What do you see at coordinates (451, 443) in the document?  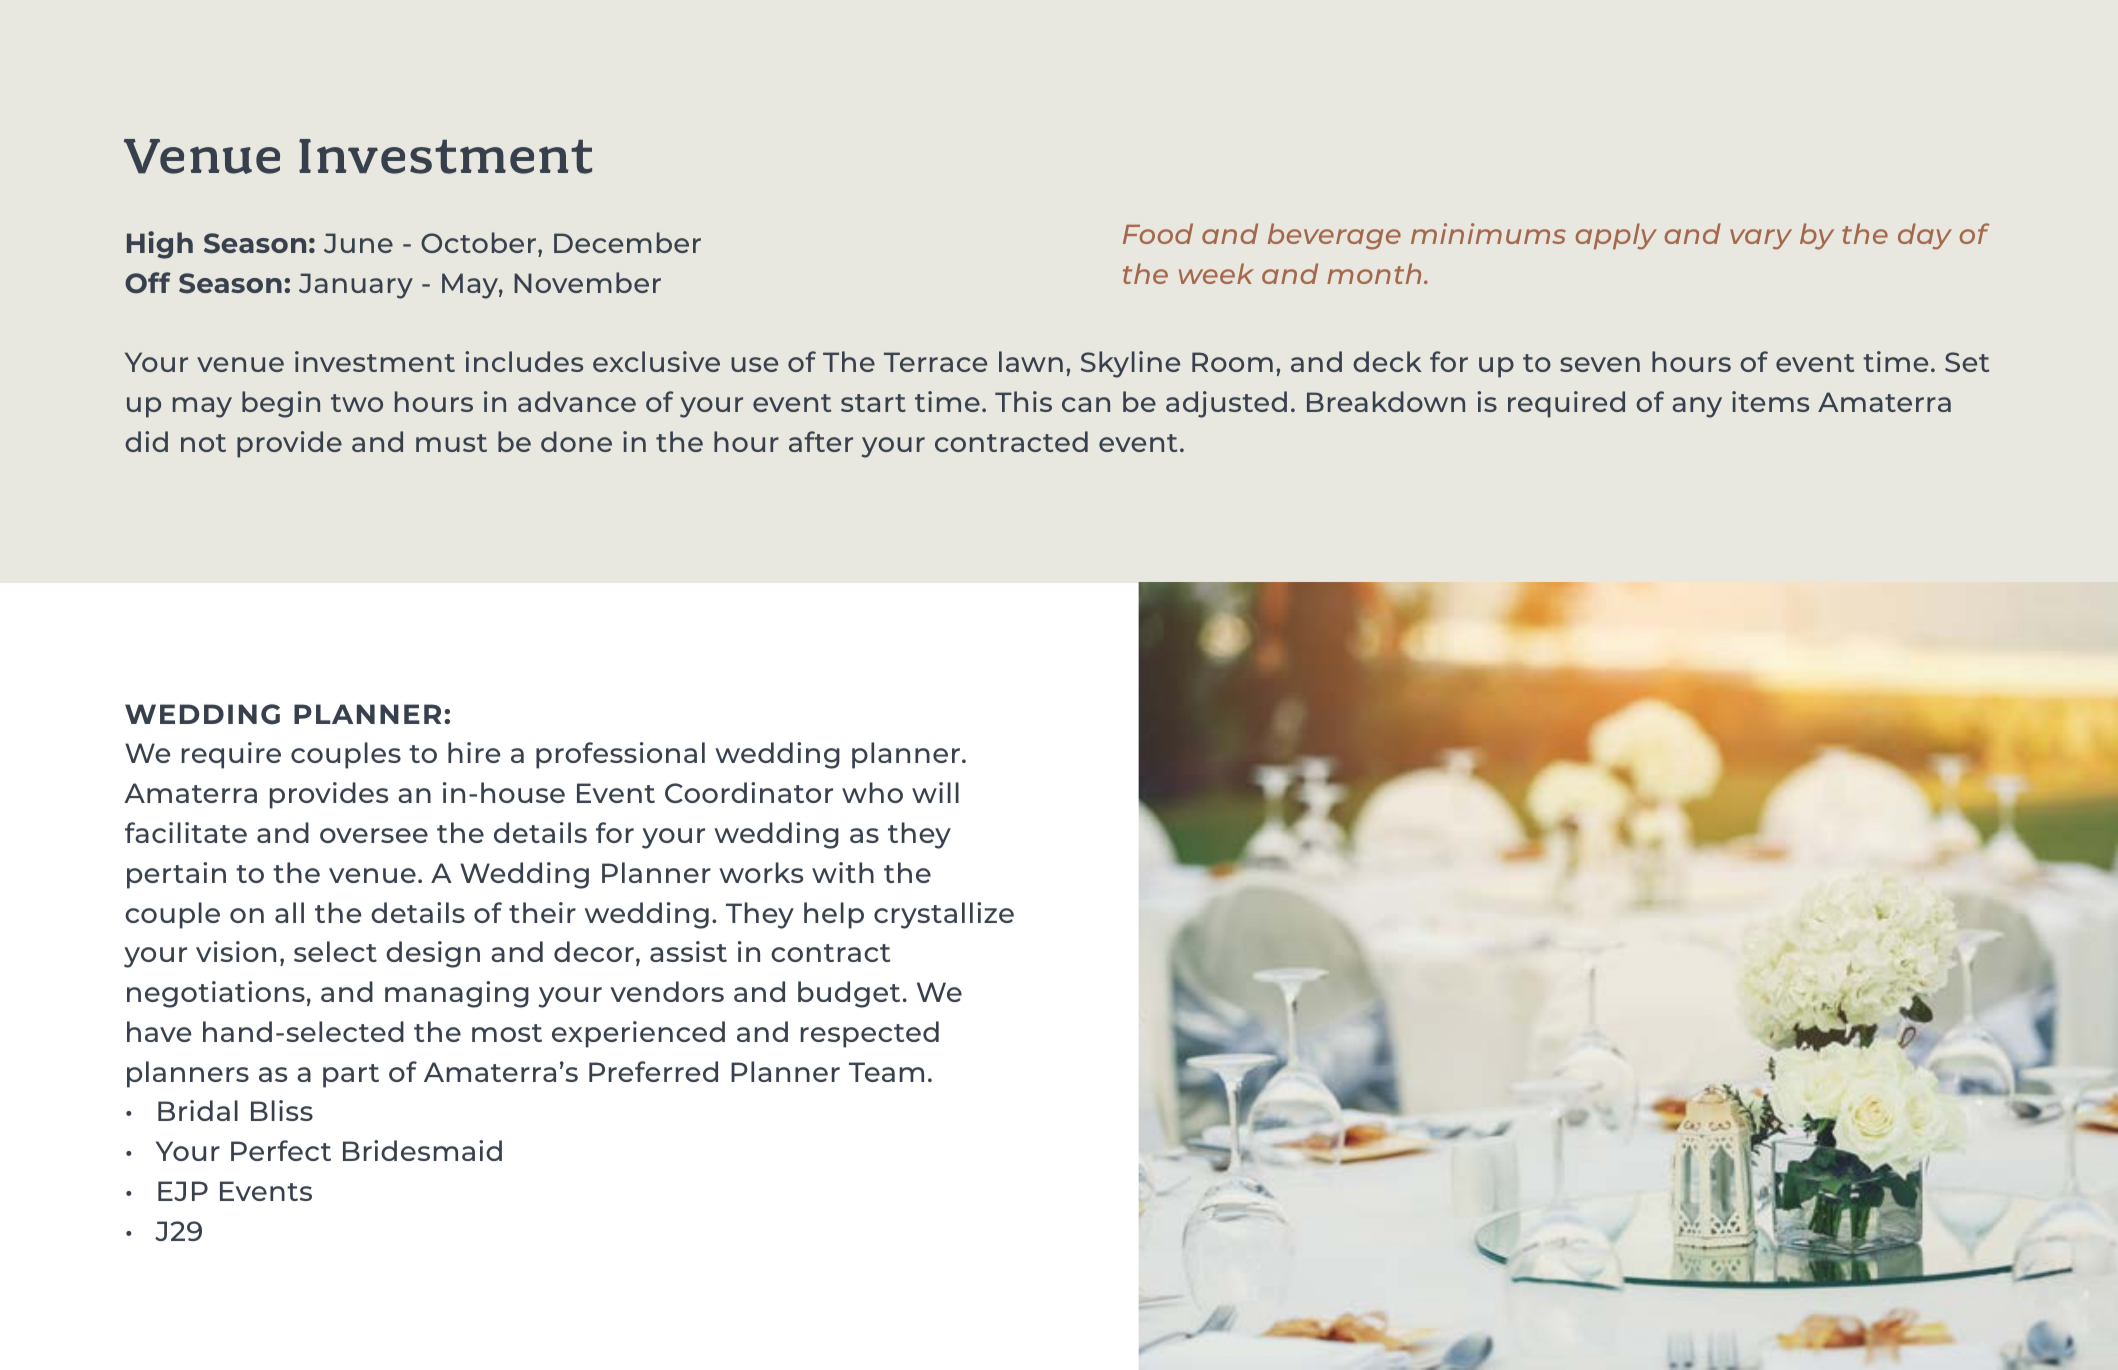 I see `must` at bounding box center [451, 443].
